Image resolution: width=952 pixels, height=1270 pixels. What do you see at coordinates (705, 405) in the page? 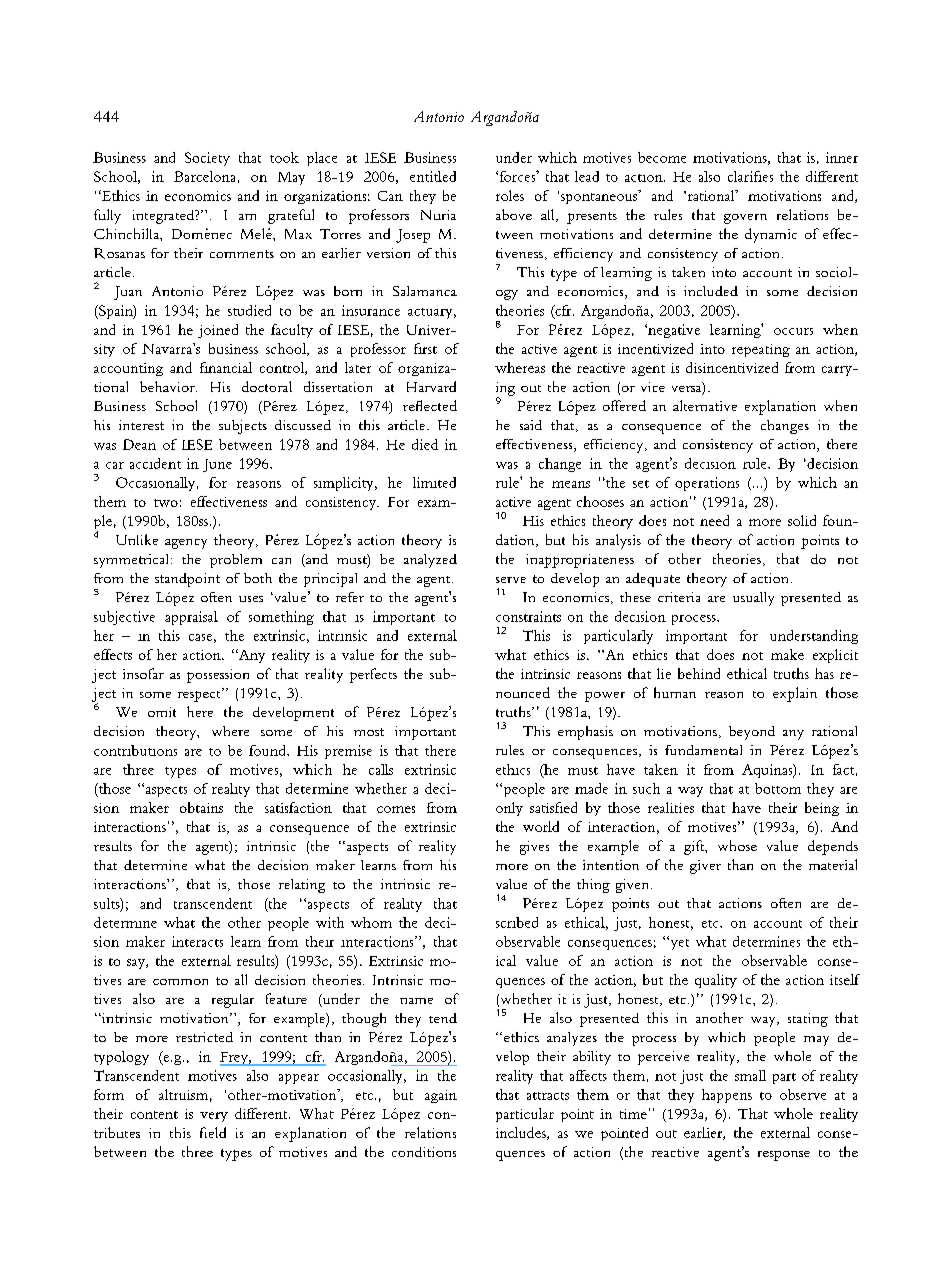
I see `alternative` at bounding box center [705, 405].
